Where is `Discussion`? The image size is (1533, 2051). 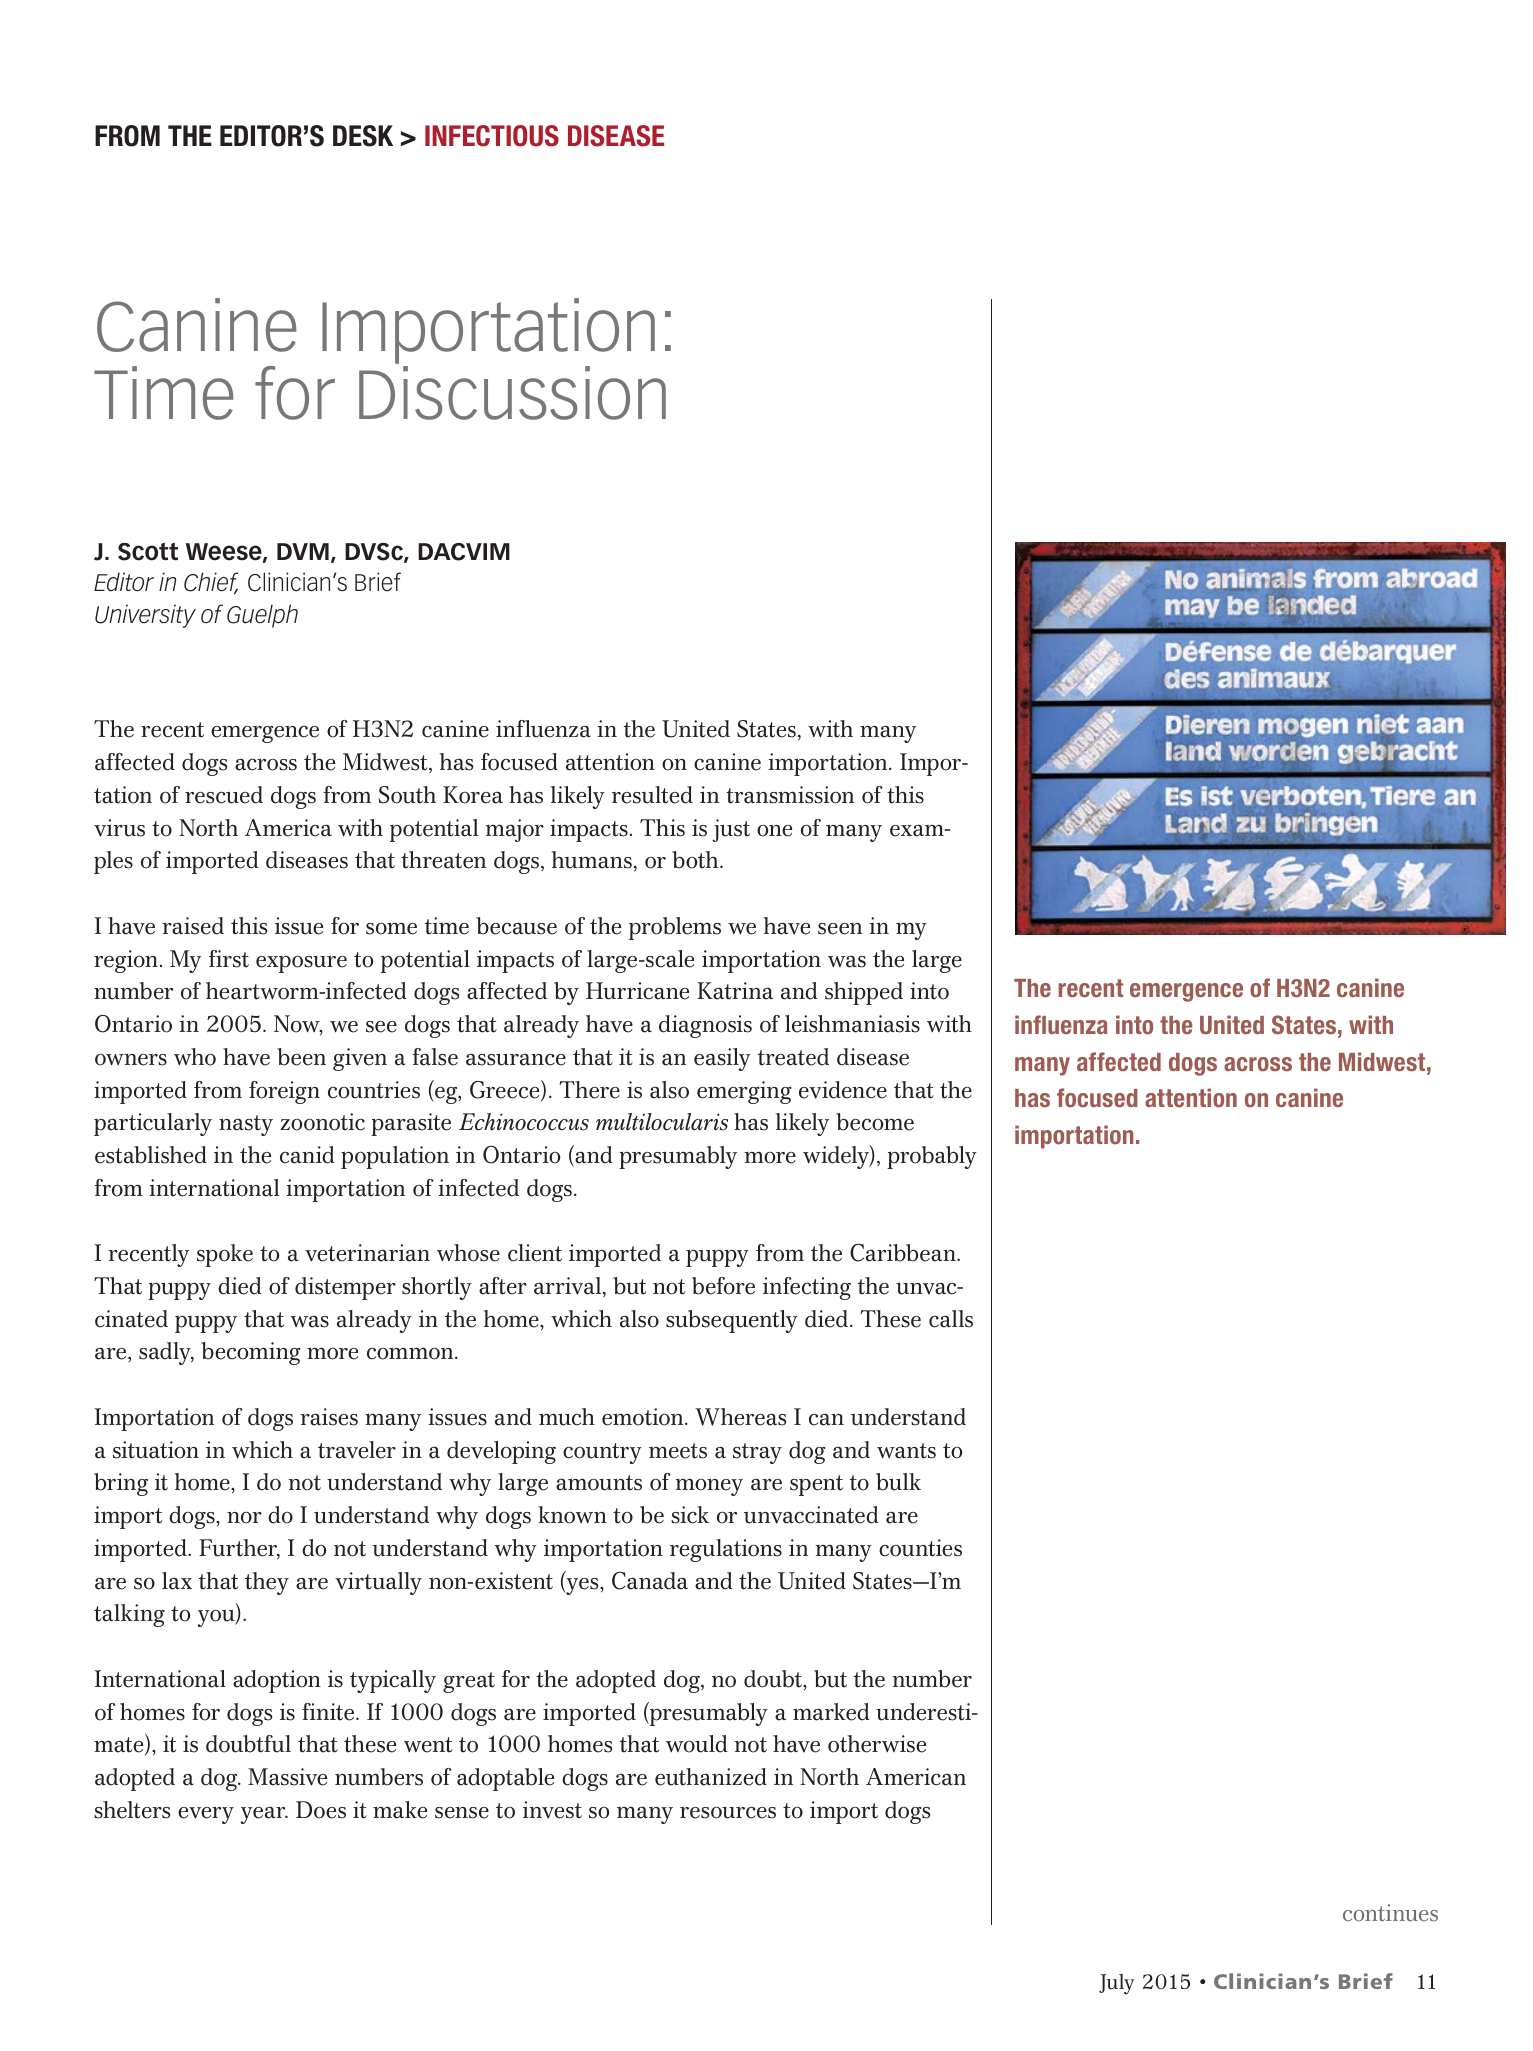
Discussion is located at coordinates (512, 393).
